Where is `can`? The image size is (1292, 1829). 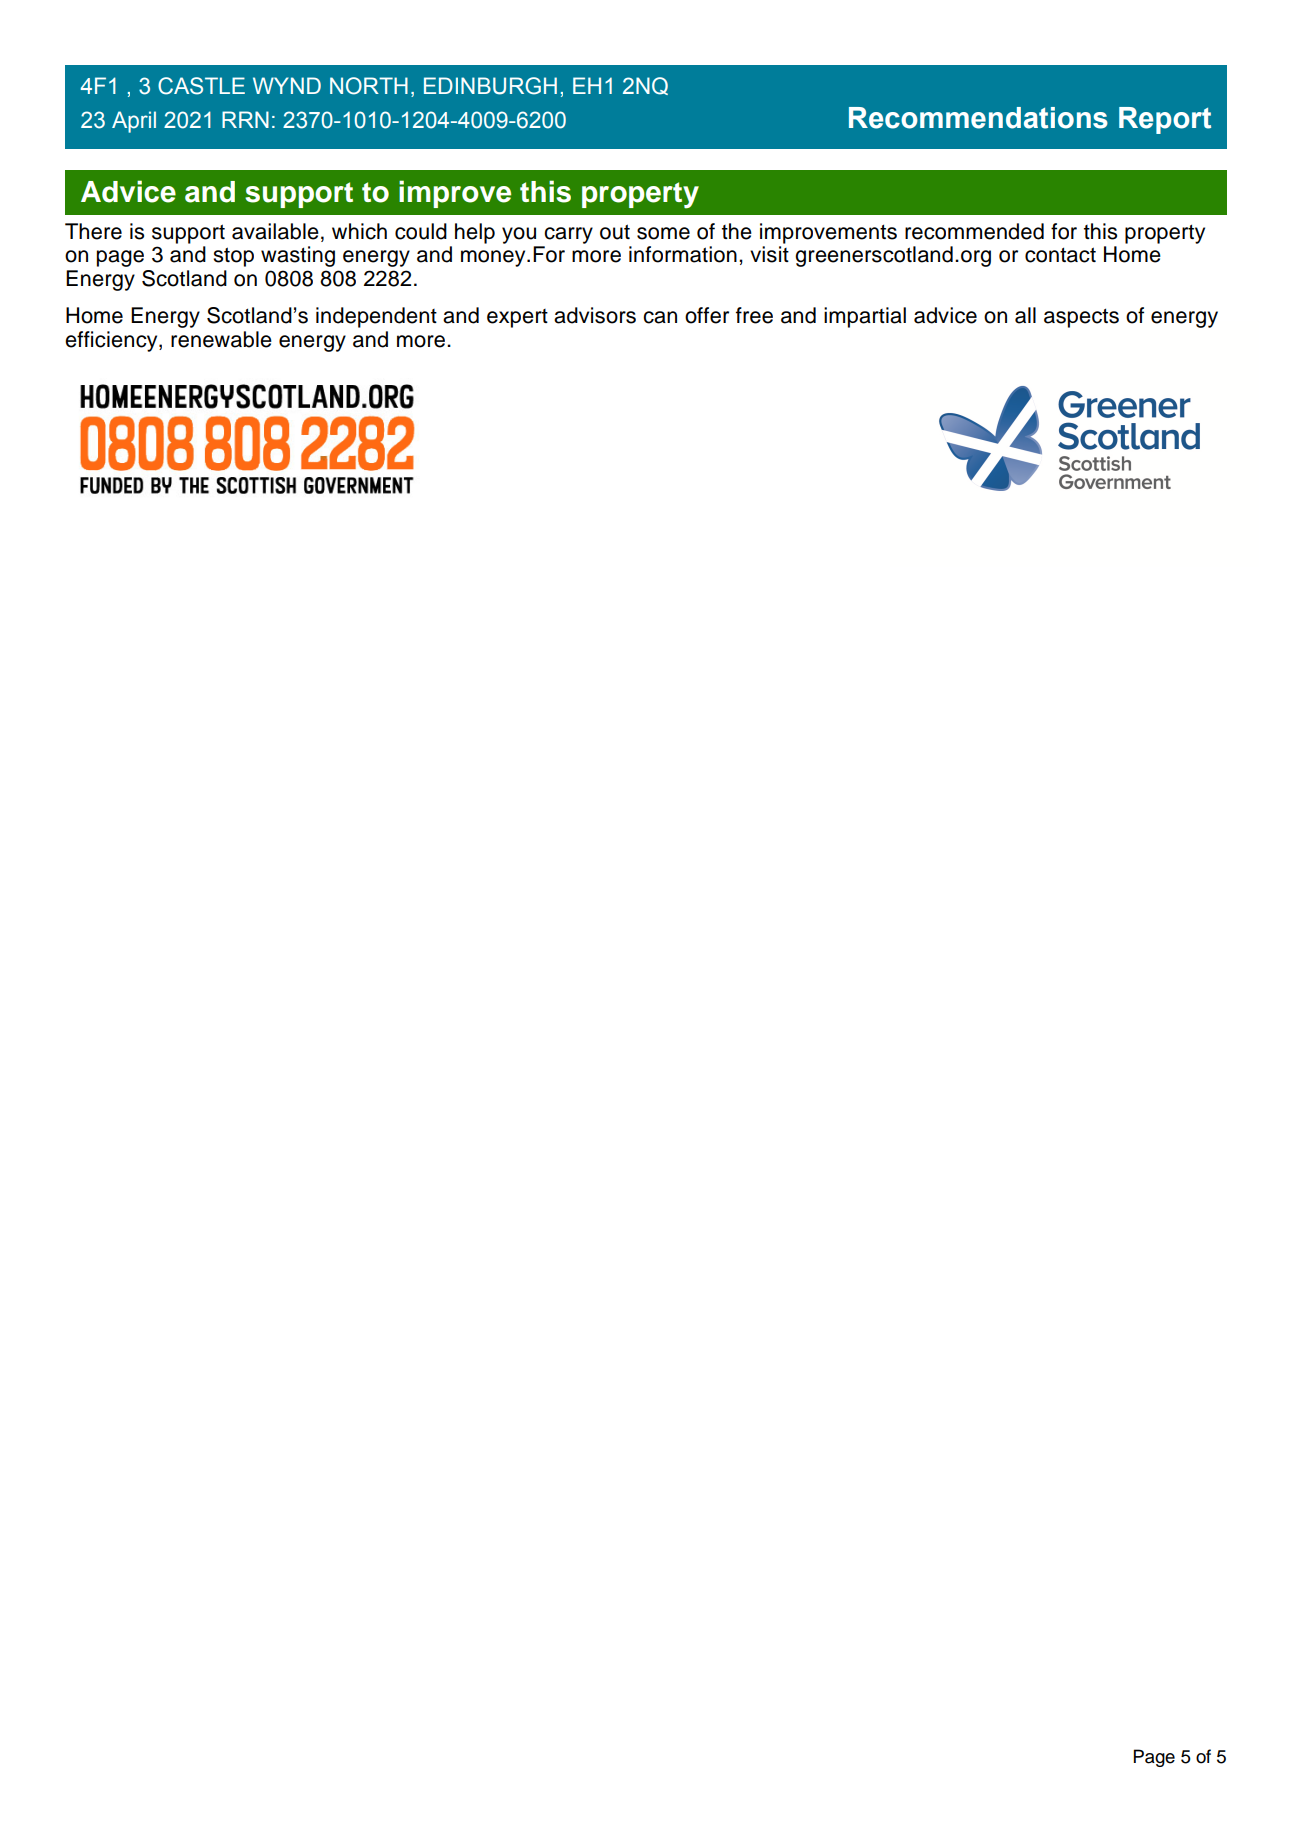
can is located at coordinates (660, 317).
